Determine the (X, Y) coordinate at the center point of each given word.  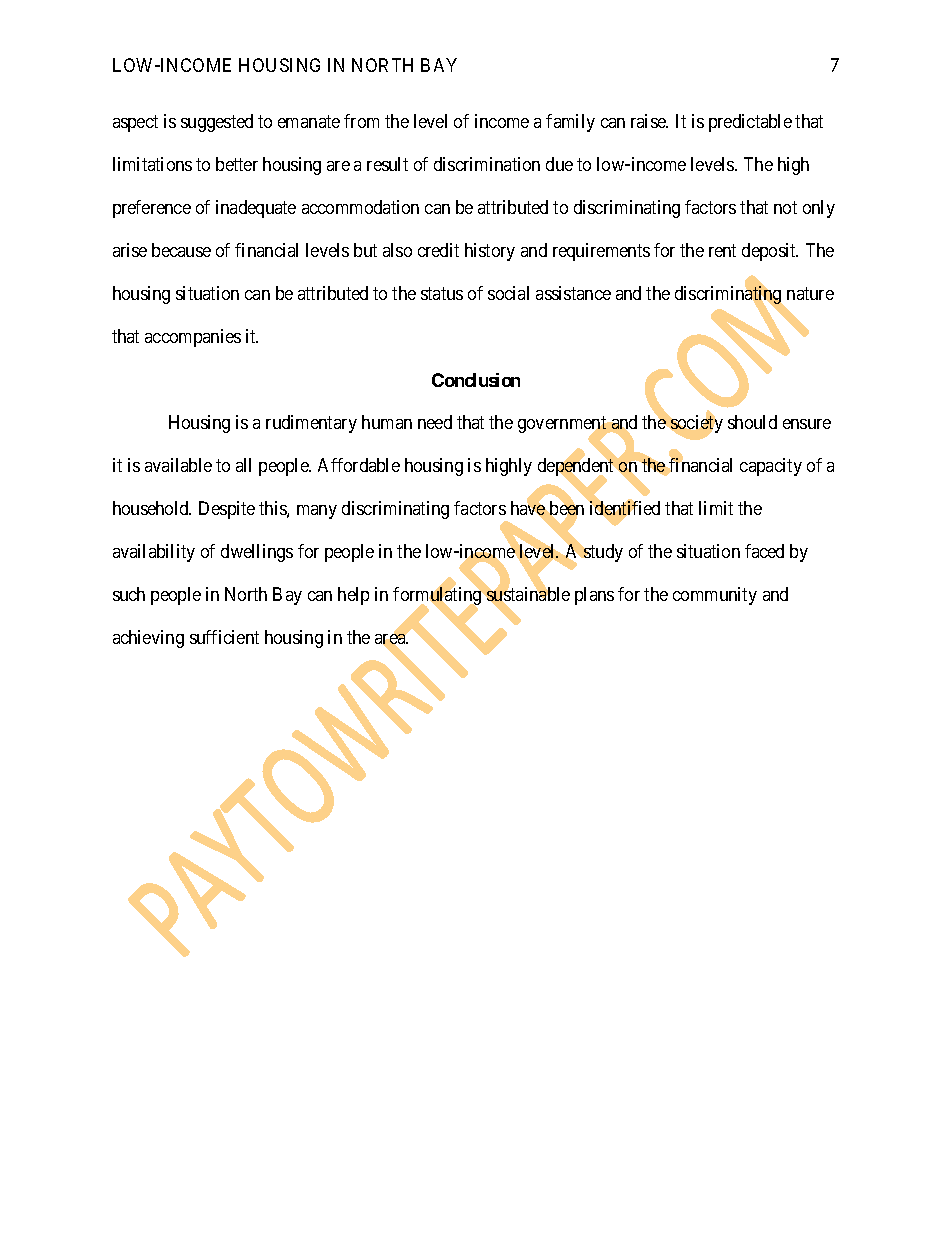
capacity (771, 467)
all (243, 465)
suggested (217, 123)
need (435, 422)
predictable (750, 123)
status (442, 294)
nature (810, 294)
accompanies (193, 338)
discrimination (487, 164)
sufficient (224, 637)
